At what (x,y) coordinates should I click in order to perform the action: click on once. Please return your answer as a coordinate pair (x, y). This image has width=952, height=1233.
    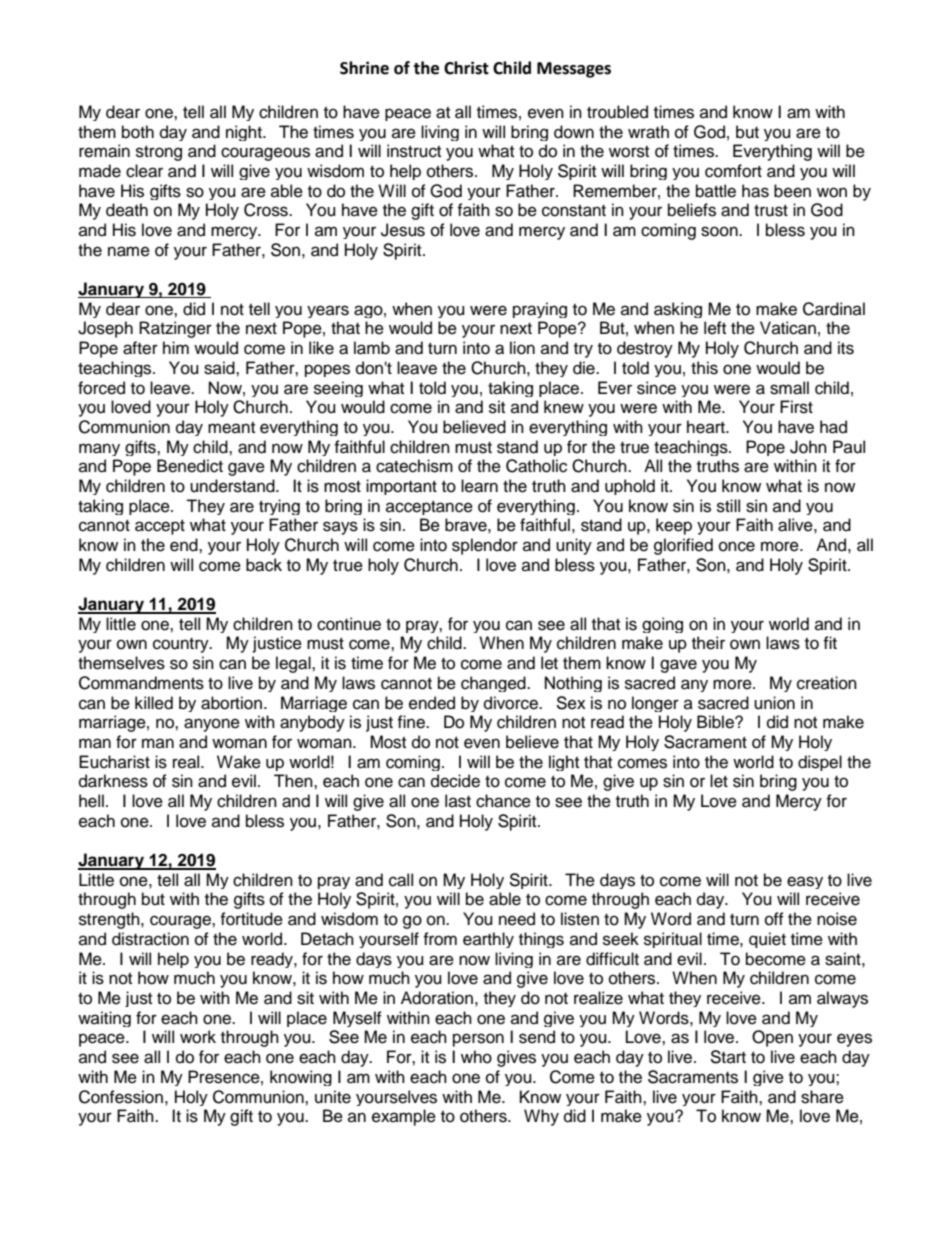
    Looking at the image, I should click on (737, 546).
